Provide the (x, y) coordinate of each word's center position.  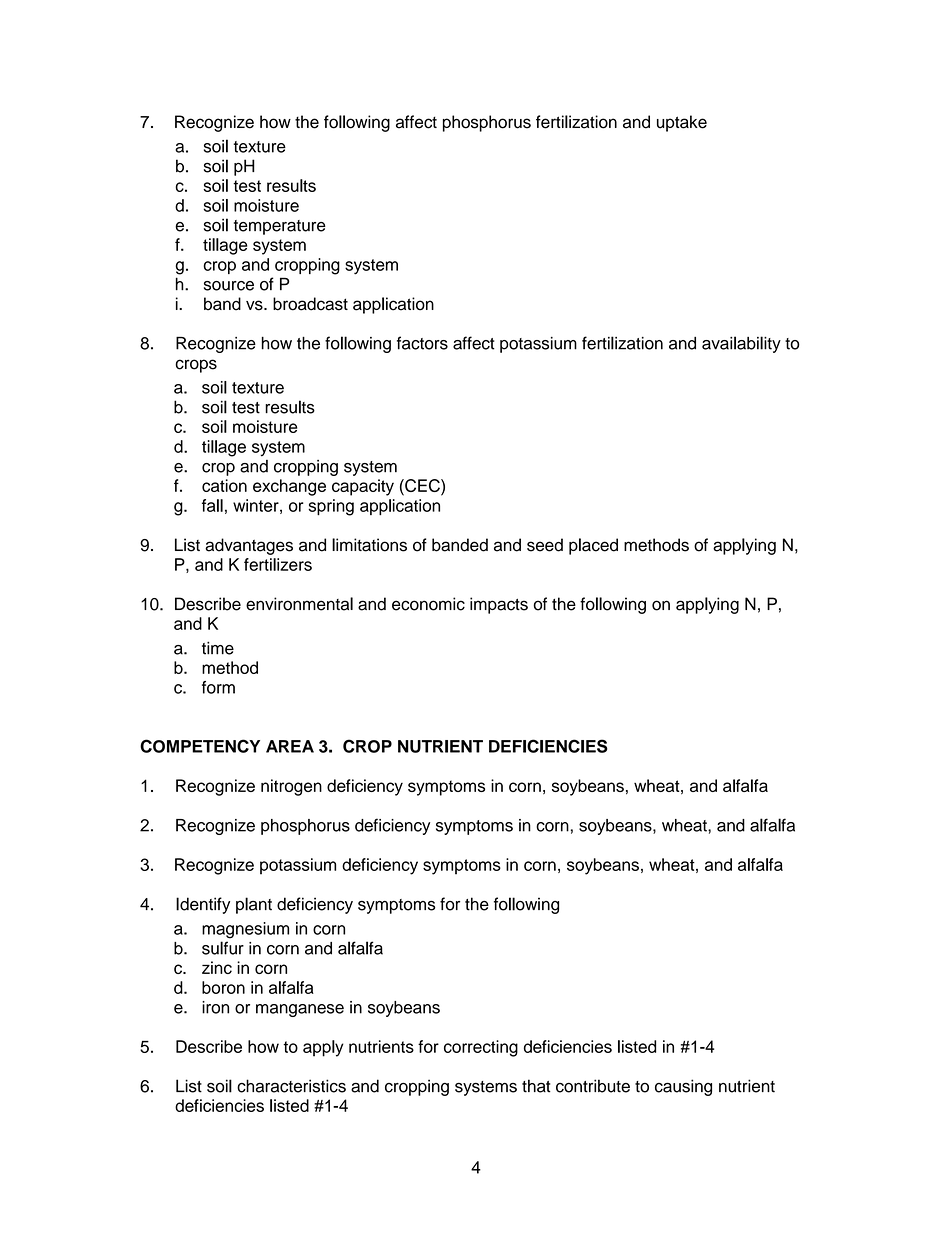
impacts (499, 605)
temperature (280, 227)
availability (741, 344)
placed (593, 546)
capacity (363, 487)
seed (545, 545)
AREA (290, 746)
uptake (682, 123)
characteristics (291, 1086)
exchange (289, 487)
